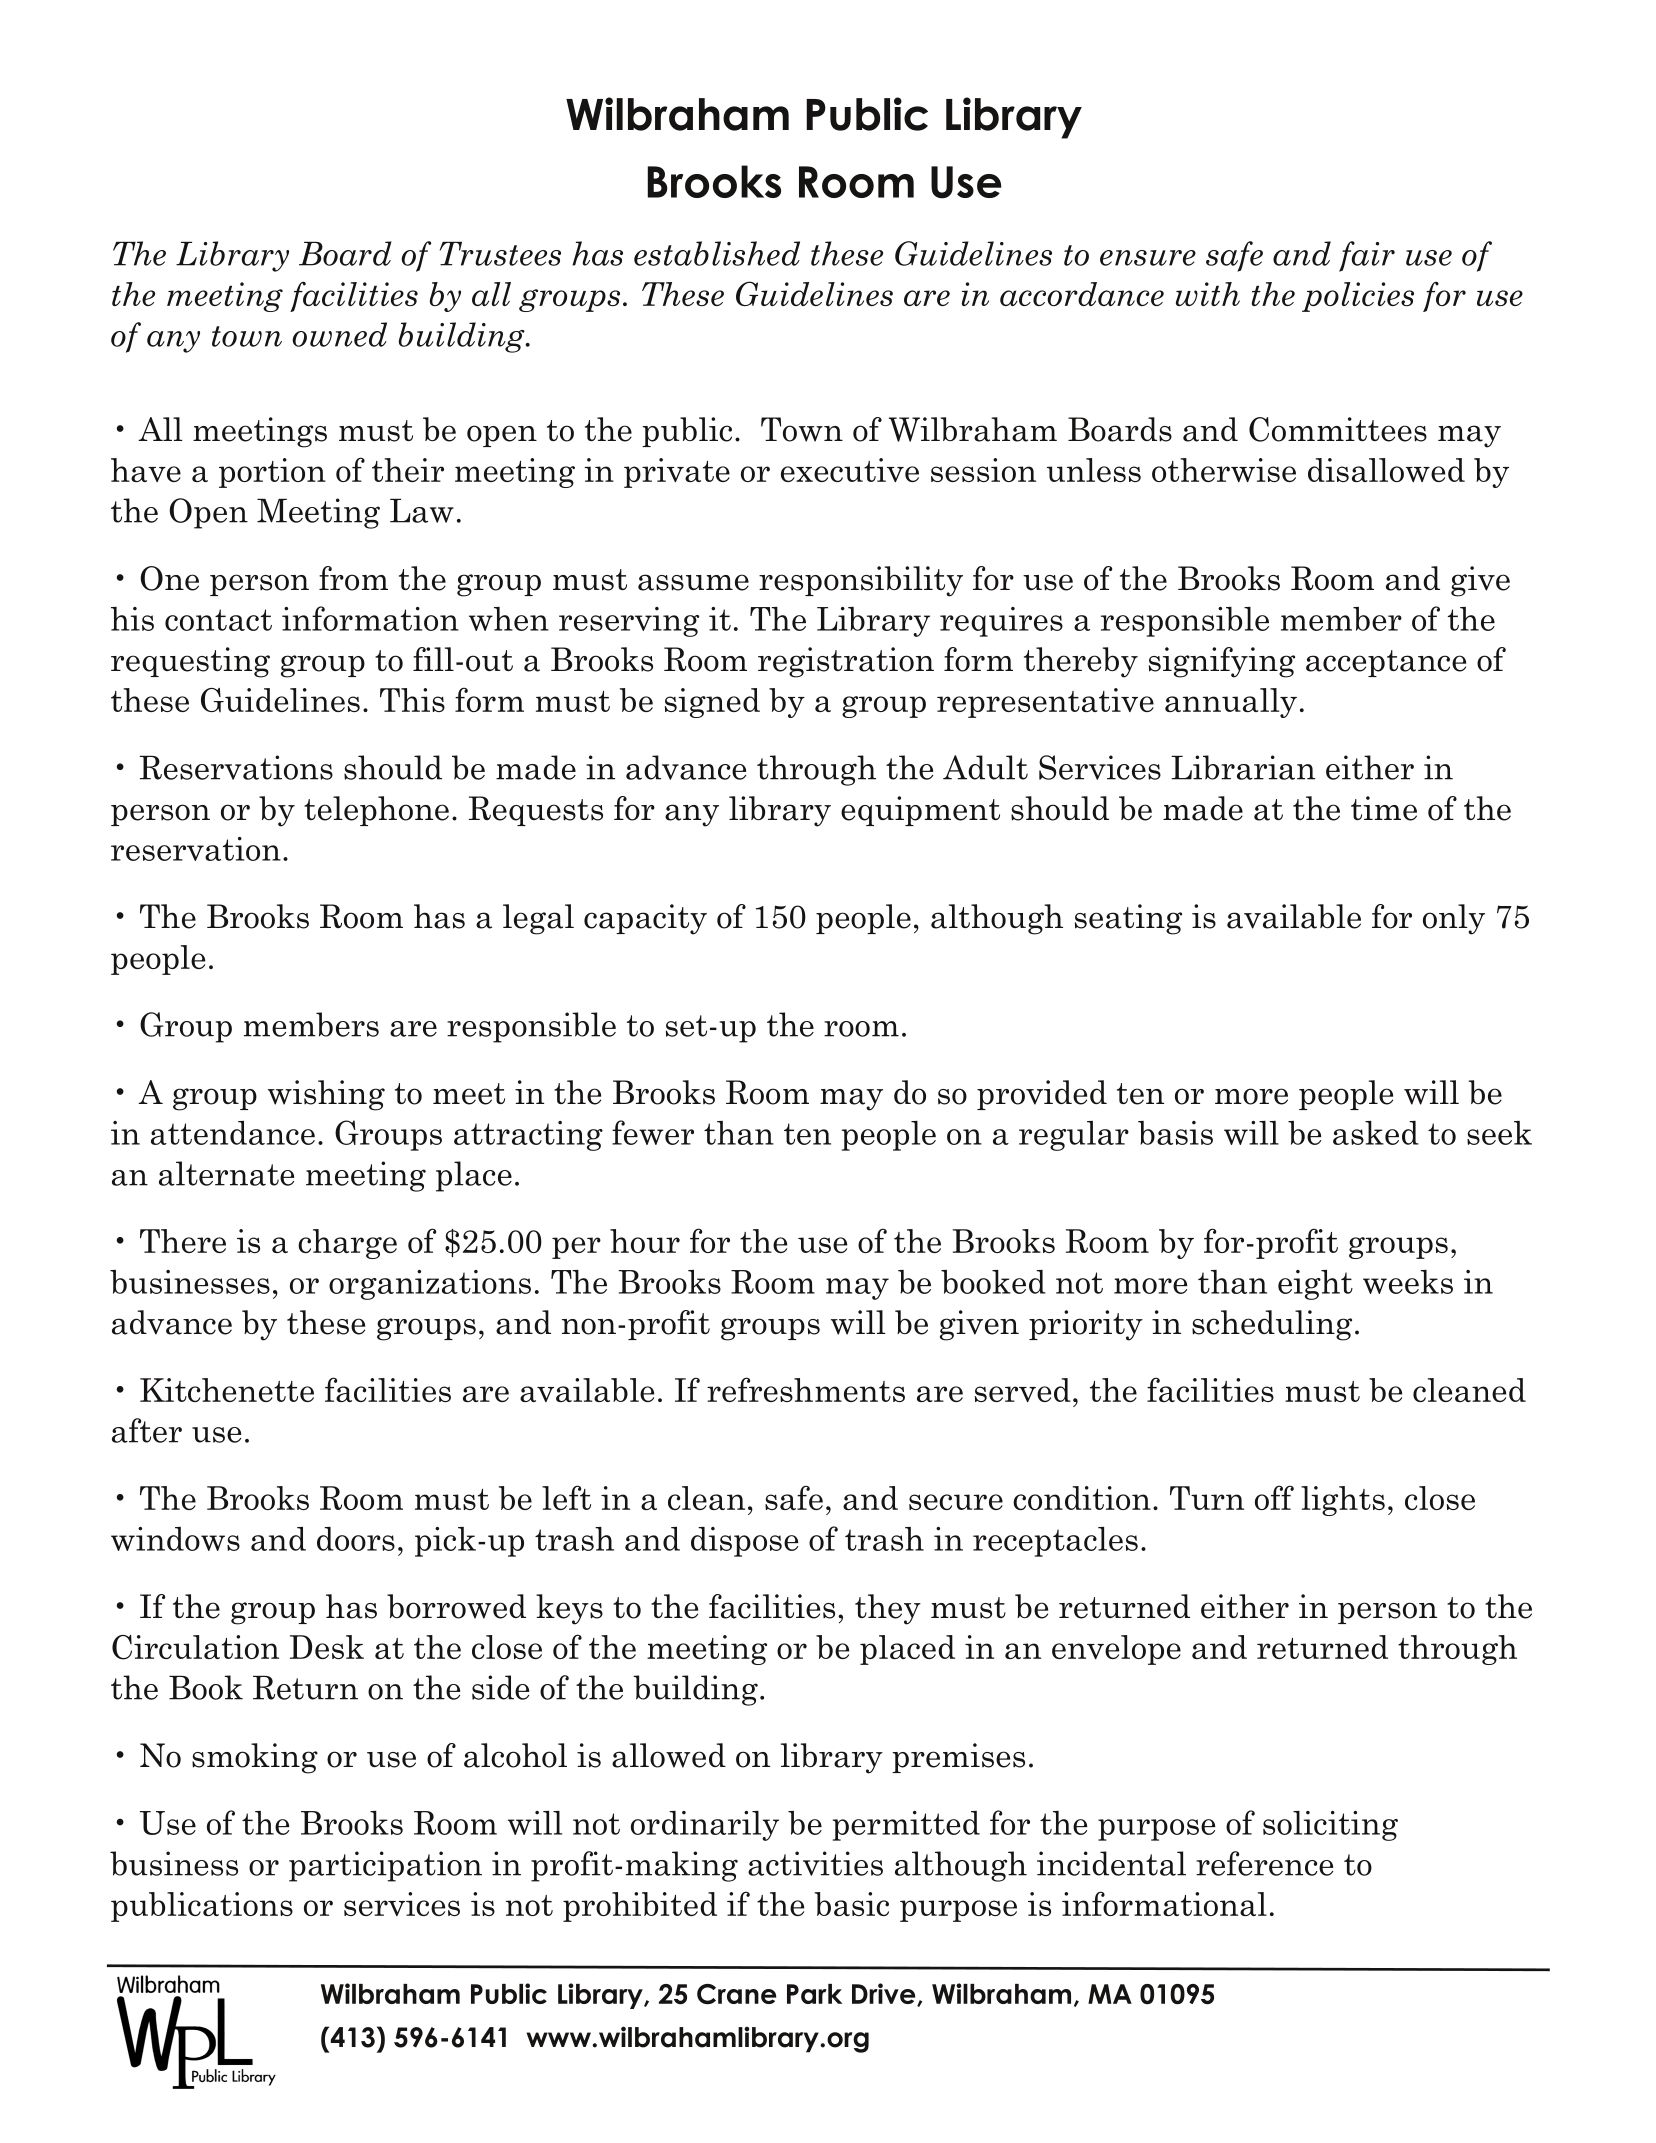 Image resolution: width=1656 pixels, height=2143 pixels. What do you see at coordinates (1343, 1501) in the page?
I see `lights` at bounding box center [1343, 1501].
